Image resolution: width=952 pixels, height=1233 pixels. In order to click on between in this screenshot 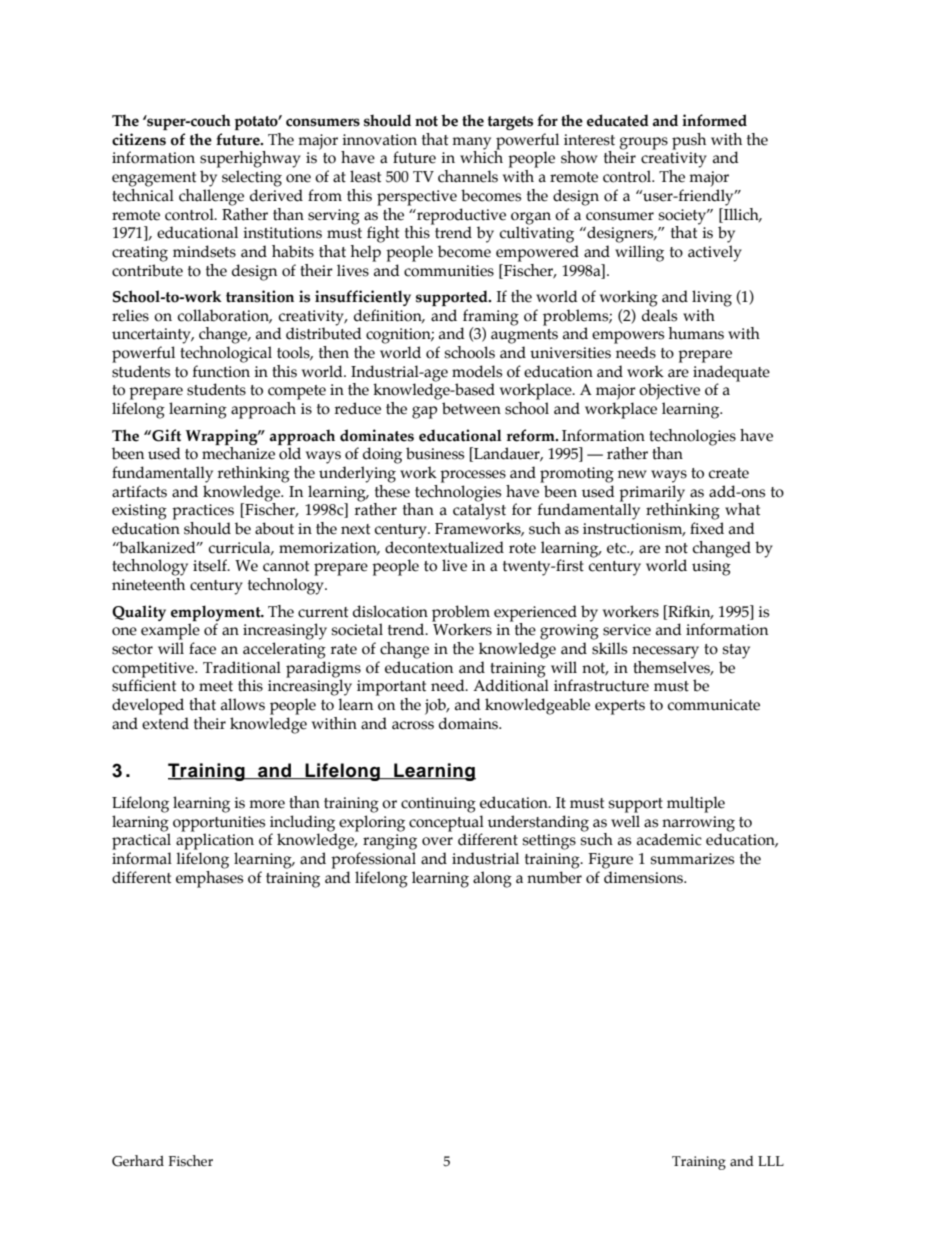, I will do `click(471, 408)`.
